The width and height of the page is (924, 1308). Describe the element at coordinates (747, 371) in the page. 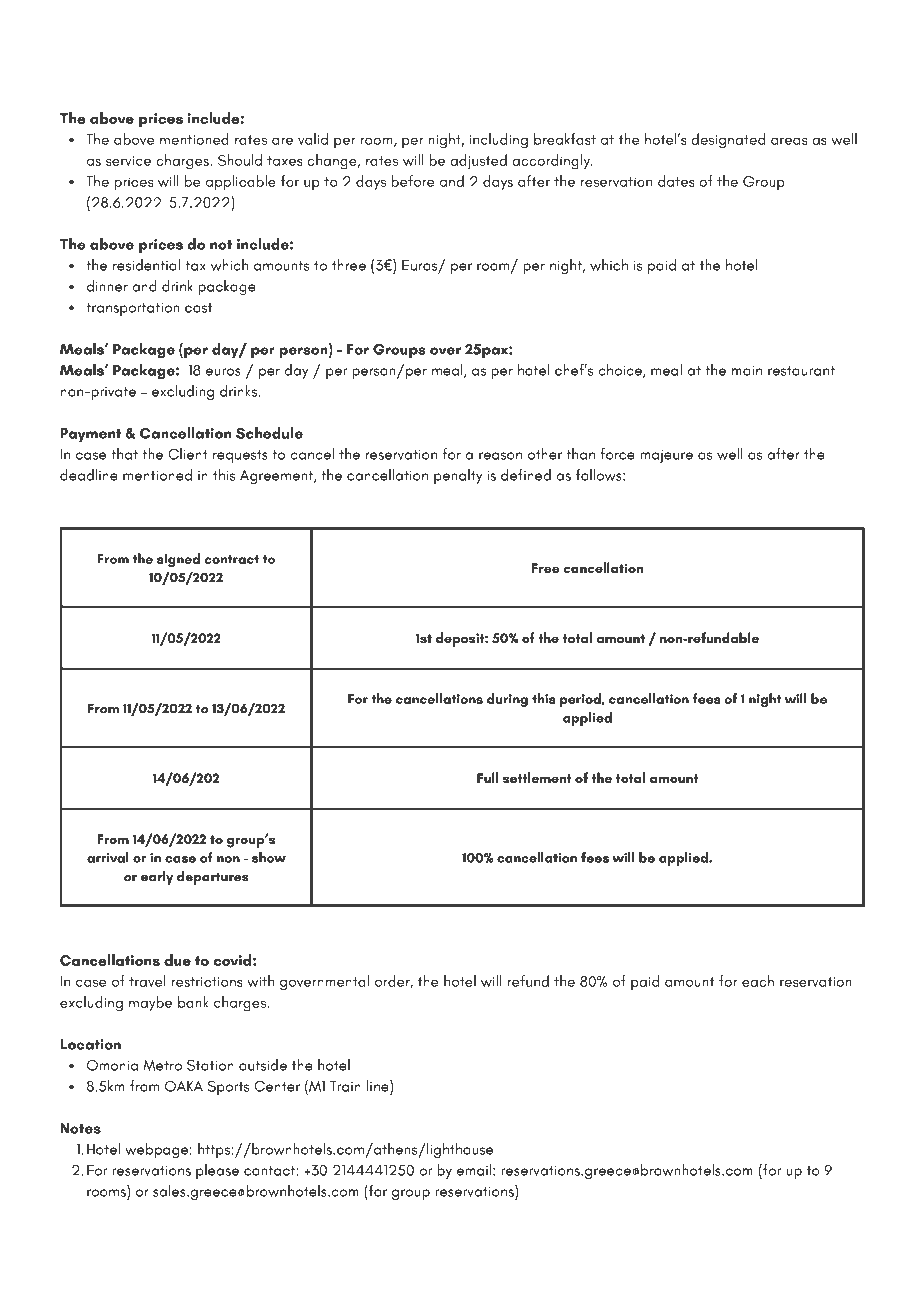

I see `main` at that location.
